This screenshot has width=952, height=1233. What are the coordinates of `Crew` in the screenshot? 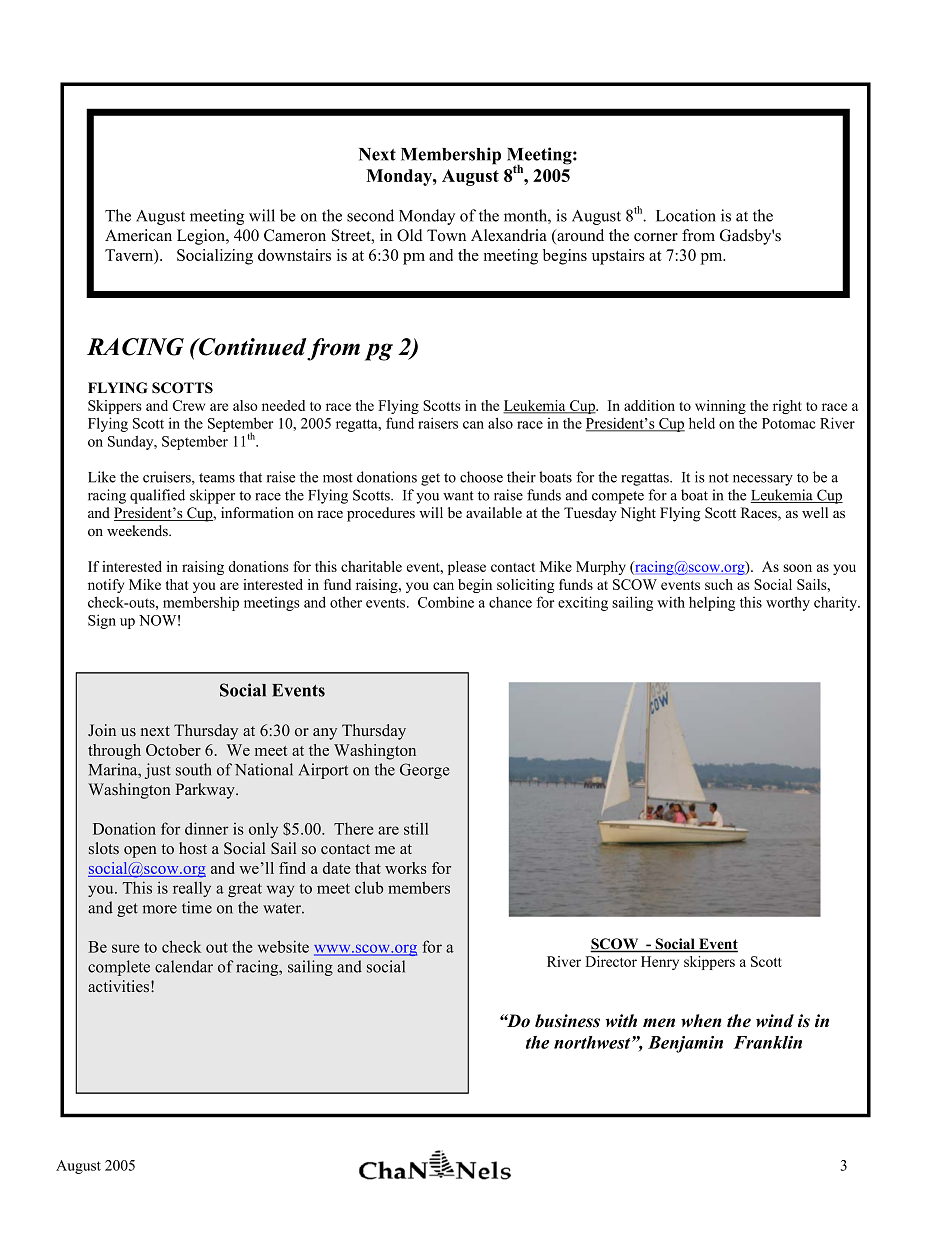 It's located at (189, 405).
